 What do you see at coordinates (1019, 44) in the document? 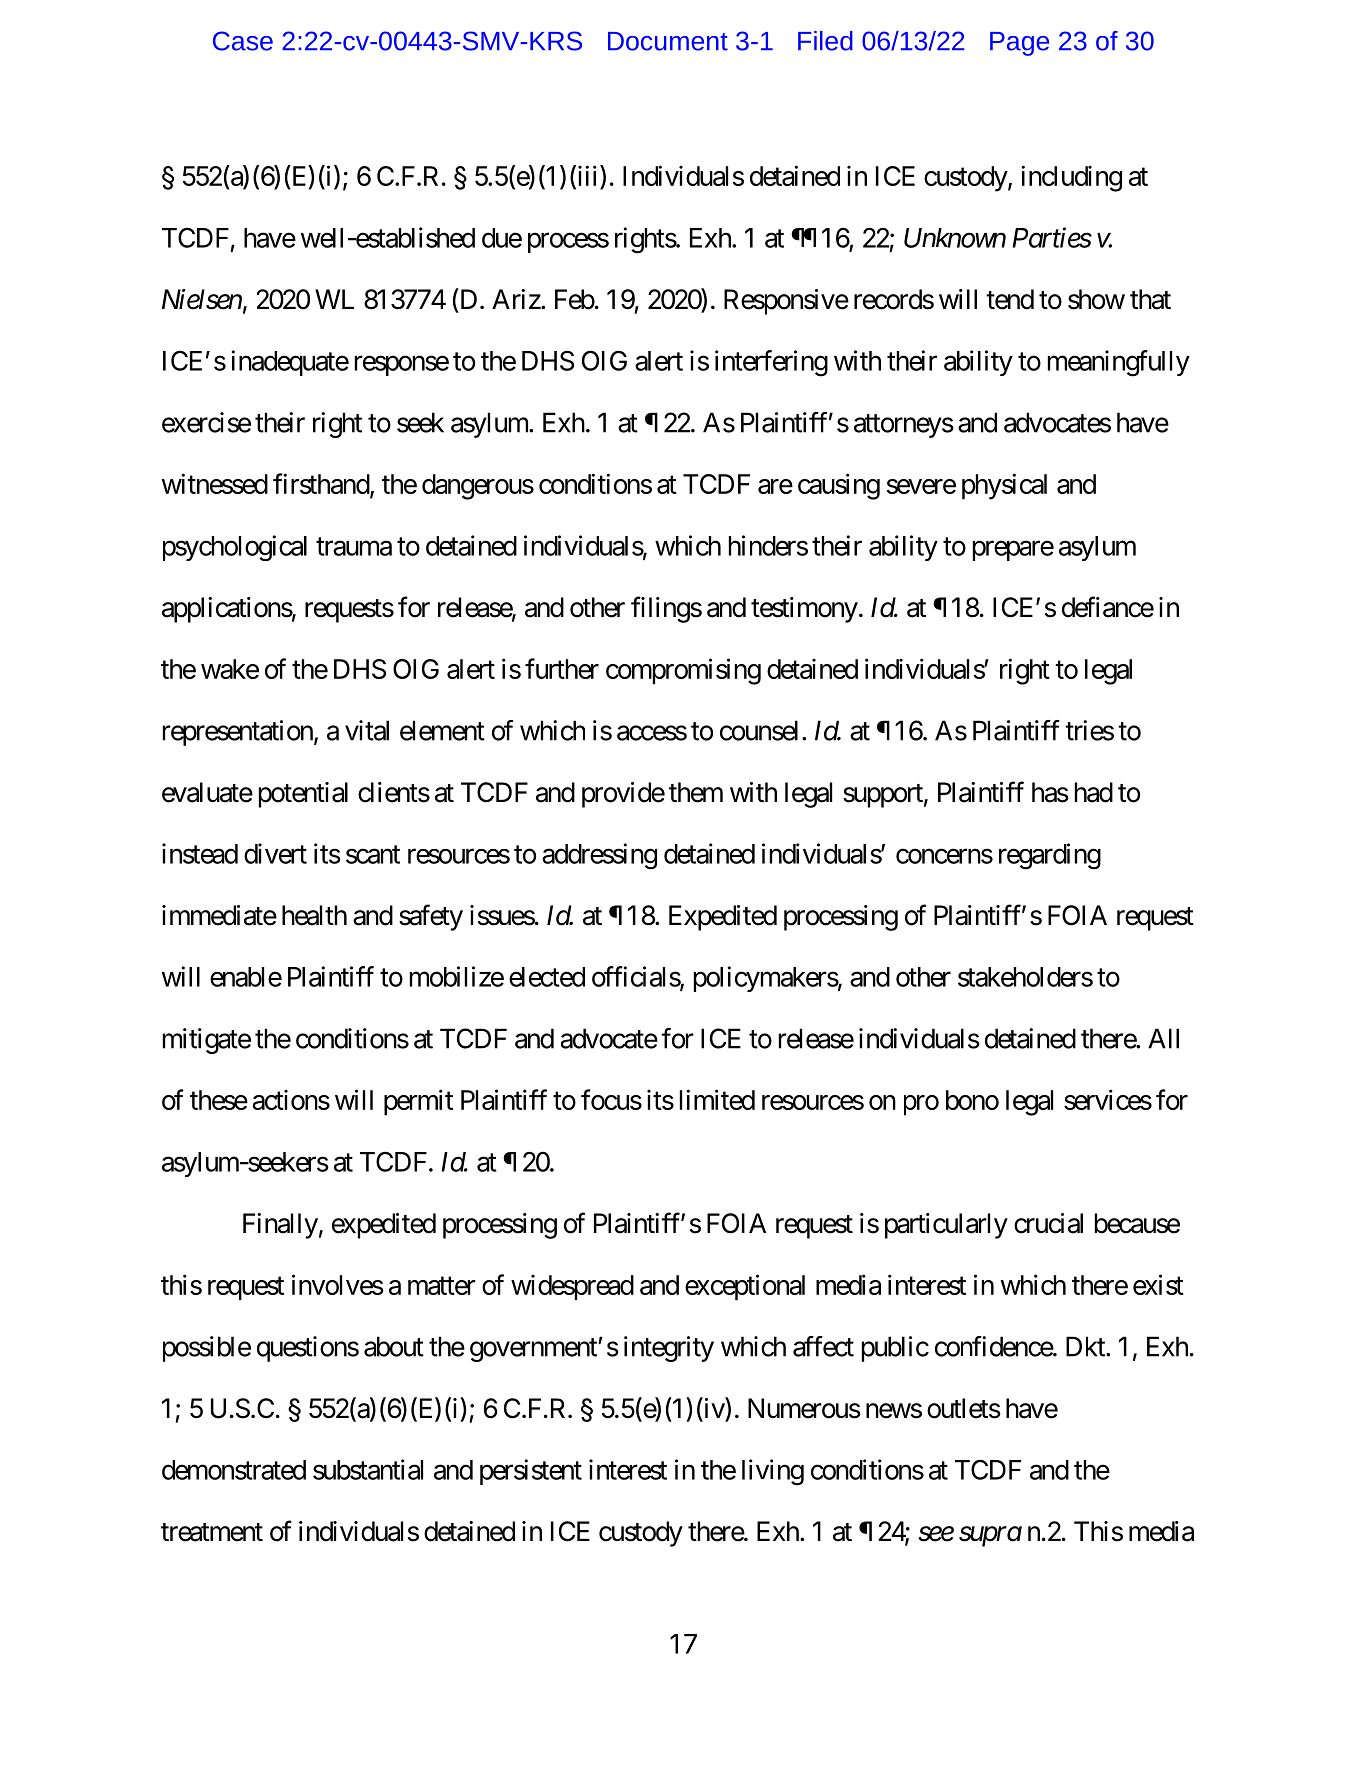
I see `Page` at bounding box center [1019, 44].
